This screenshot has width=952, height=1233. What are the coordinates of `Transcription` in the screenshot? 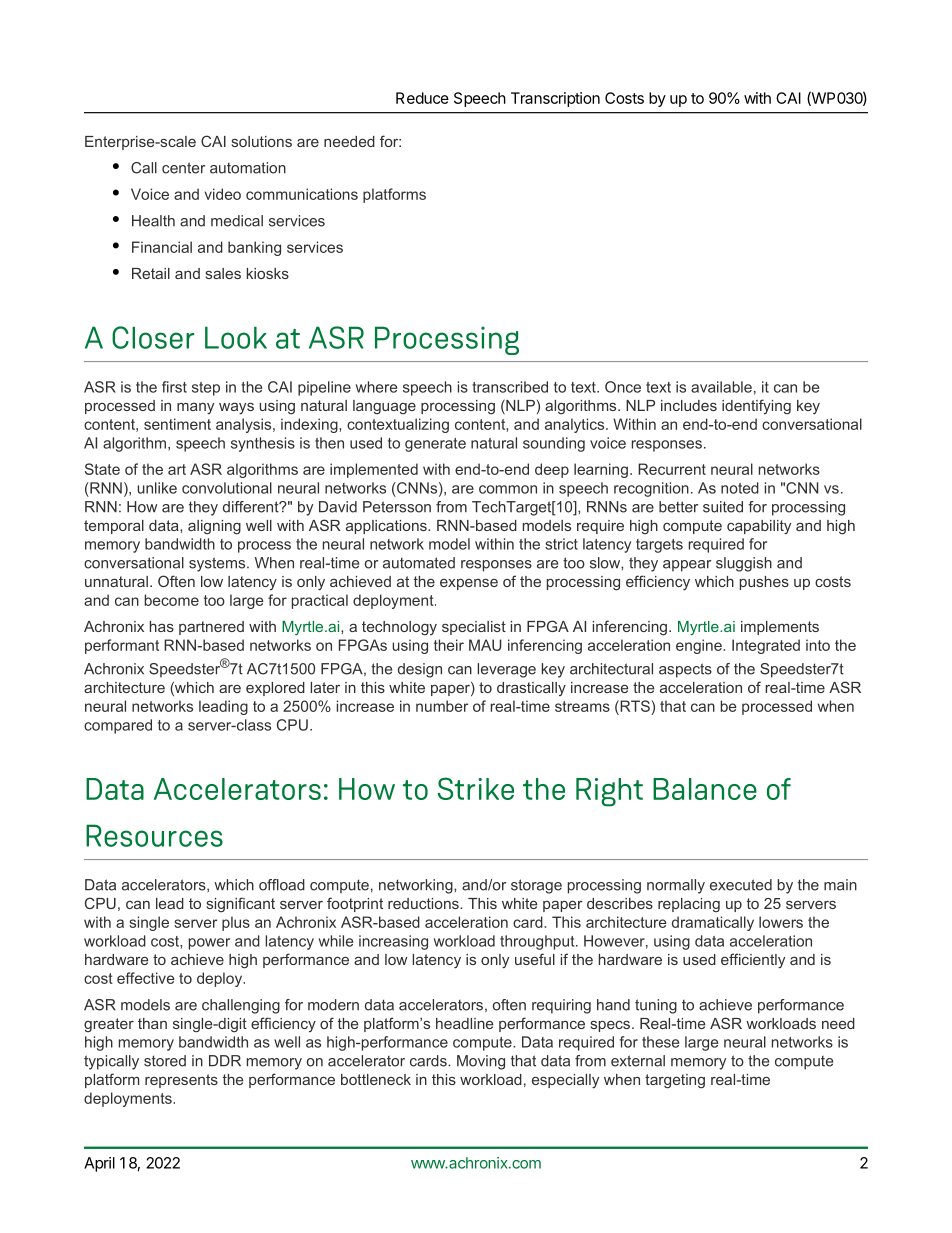 It's located at (555, 99).
